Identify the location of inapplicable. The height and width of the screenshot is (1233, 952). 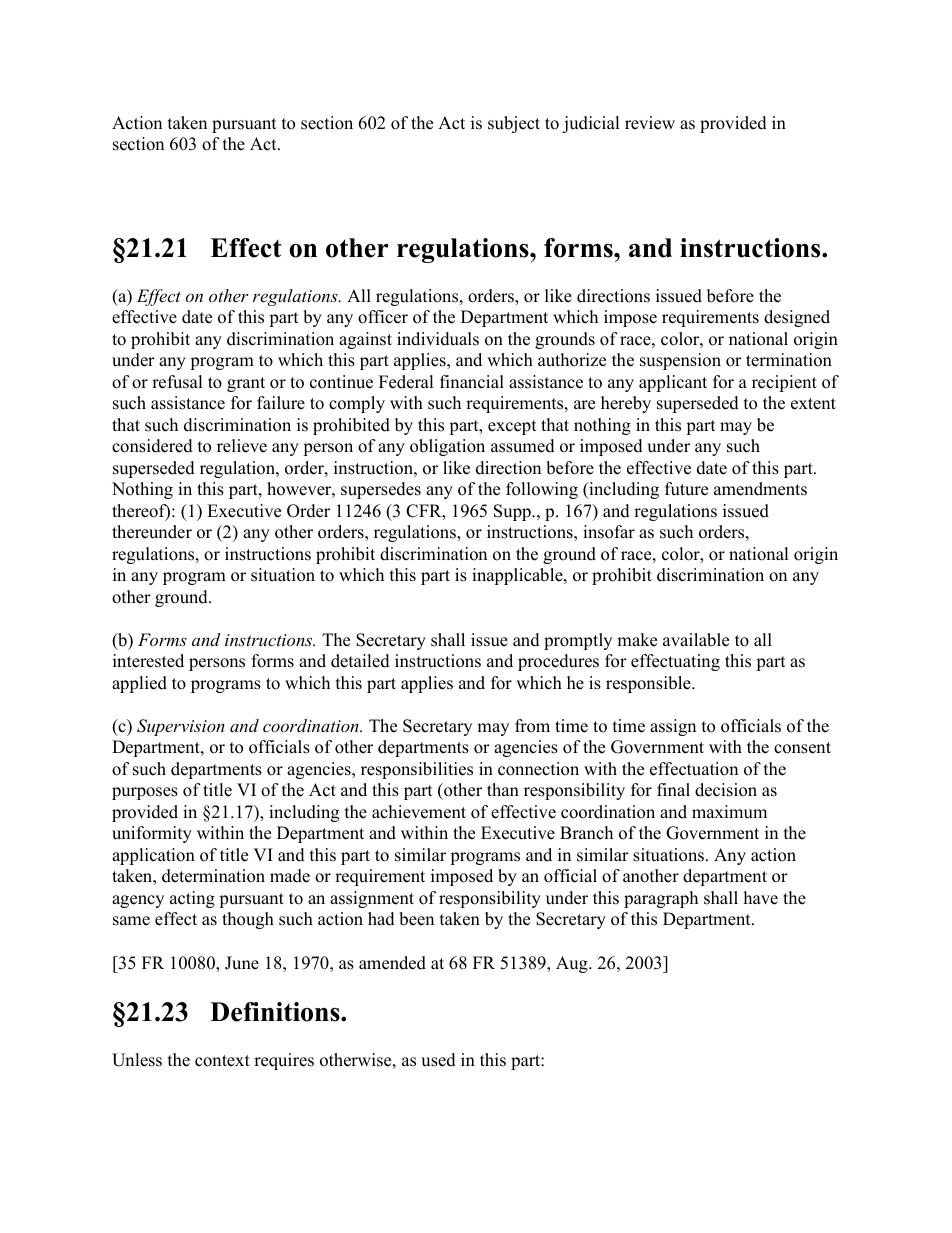
(518, 576).
